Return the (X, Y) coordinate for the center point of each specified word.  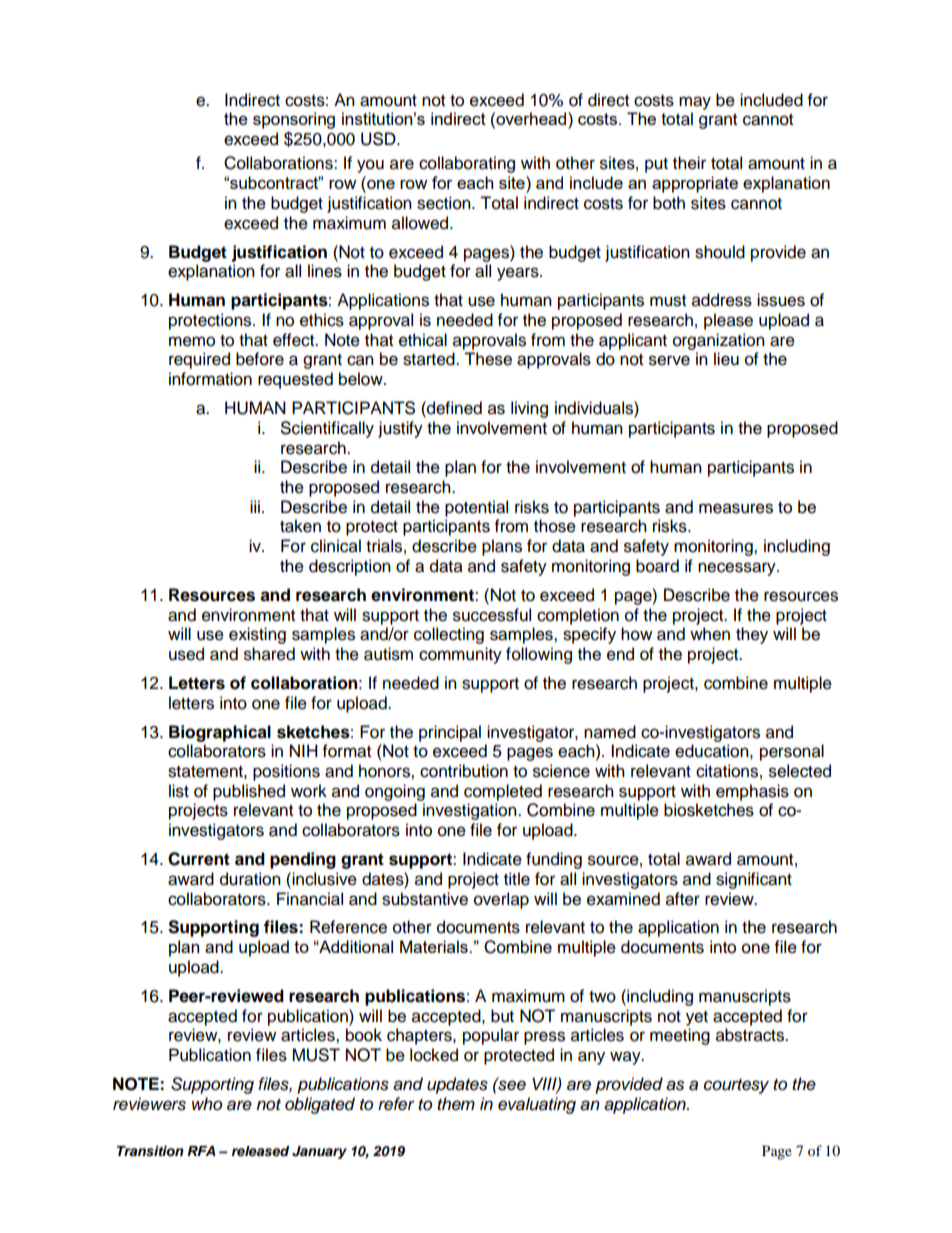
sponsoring (294, 120)
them (456, 1104)
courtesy (736, 1086)
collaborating (467, 164)
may (695, 103)
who (207, 1103)
